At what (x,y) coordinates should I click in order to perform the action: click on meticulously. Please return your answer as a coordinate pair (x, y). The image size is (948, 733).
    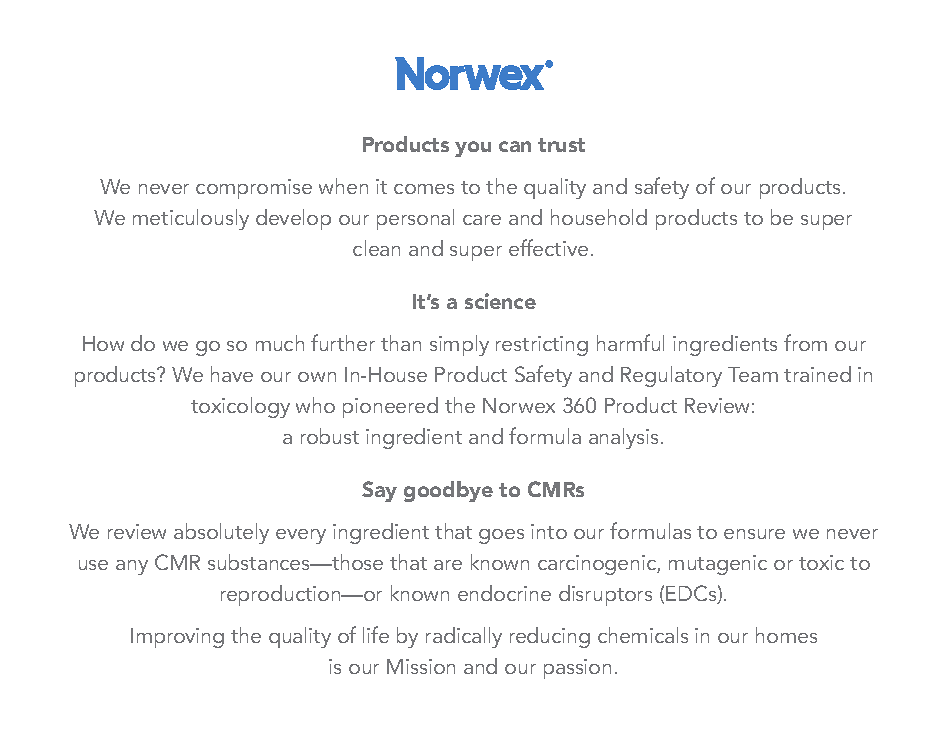
    Looking at the image, I should click on (191, 219).
